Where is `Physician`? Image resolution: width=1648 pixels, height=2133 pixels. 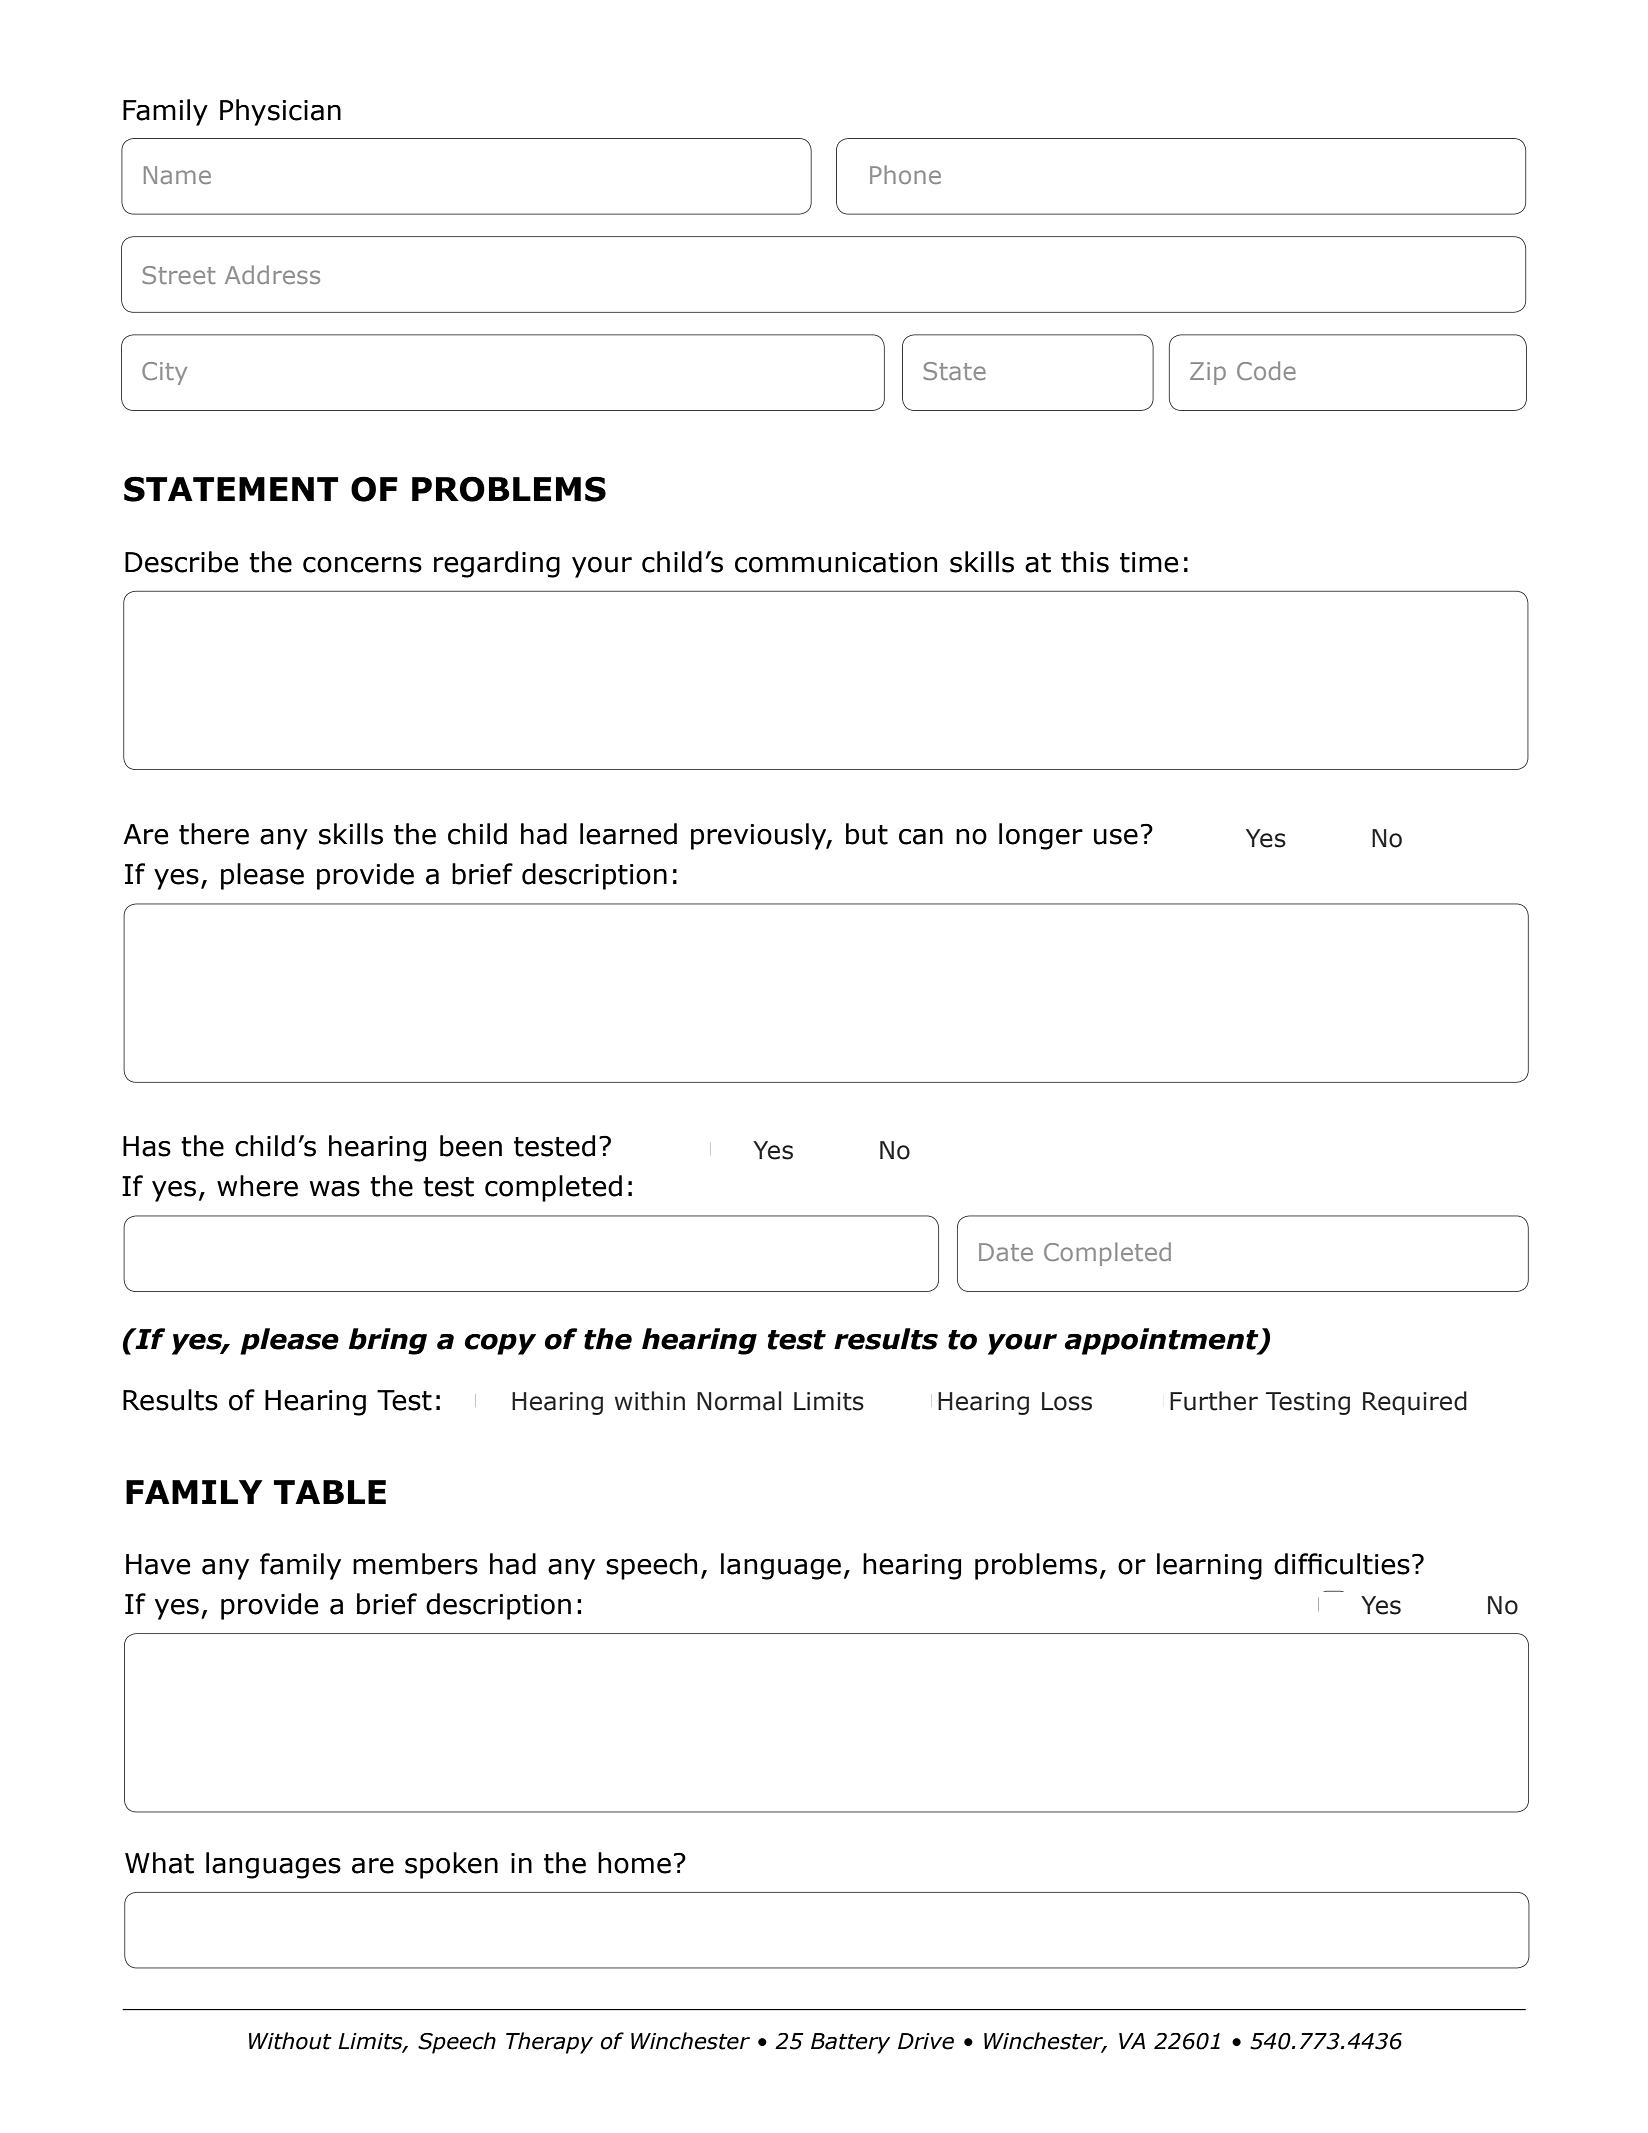 Physician is located at coordinates (280, 112).
